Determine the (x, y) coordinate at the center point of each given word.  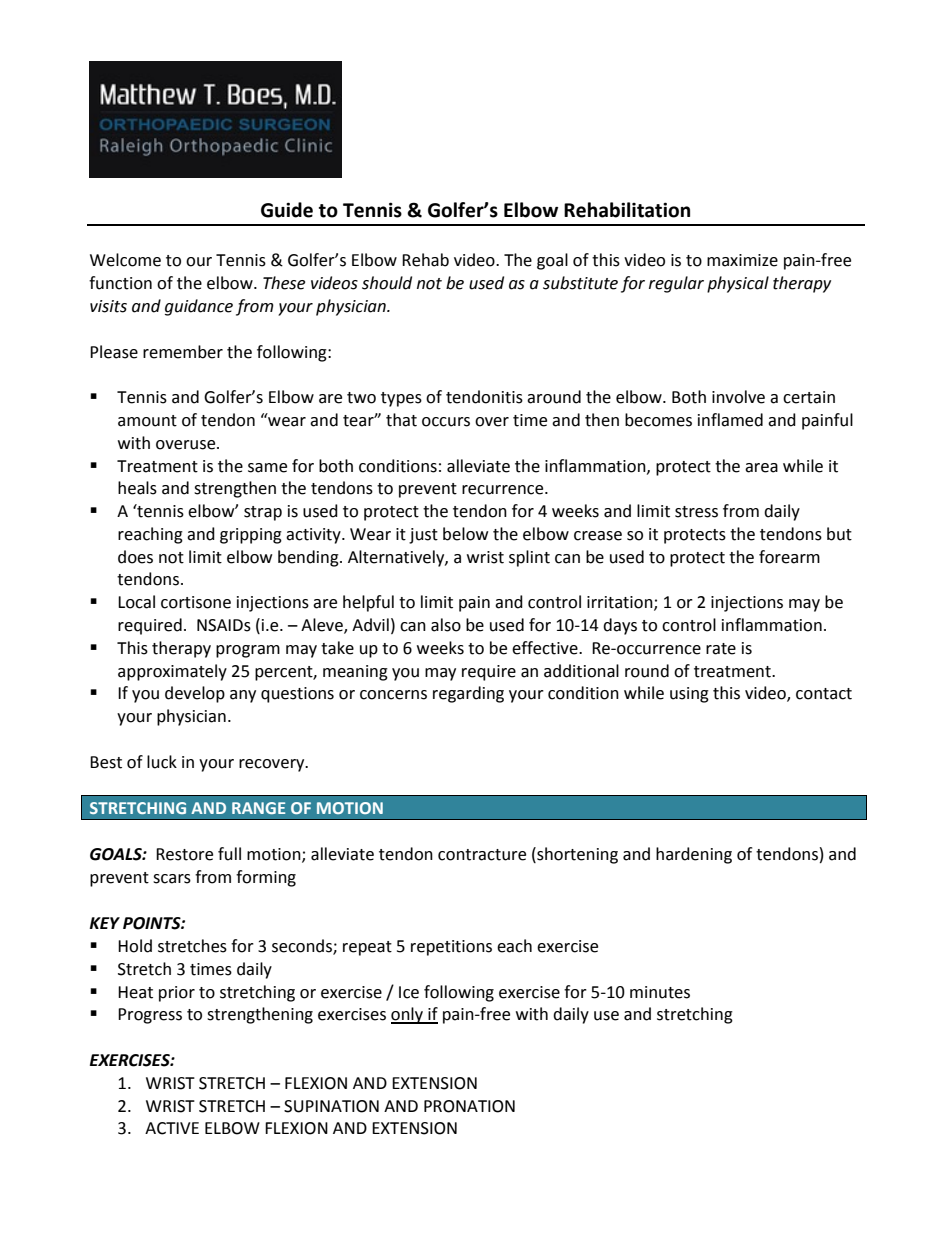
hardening (694, 855)
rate (721, 649)
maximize (742, 260)
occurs (446, 422)
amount (147, 421)
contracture (482, 855)
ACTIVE (172, 1128)
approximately (172, 672)
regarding (468, 694)
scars (172, 879)
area (761, 468)
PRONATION (469, 1106)
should (387, 283)
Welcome (125, 260)
